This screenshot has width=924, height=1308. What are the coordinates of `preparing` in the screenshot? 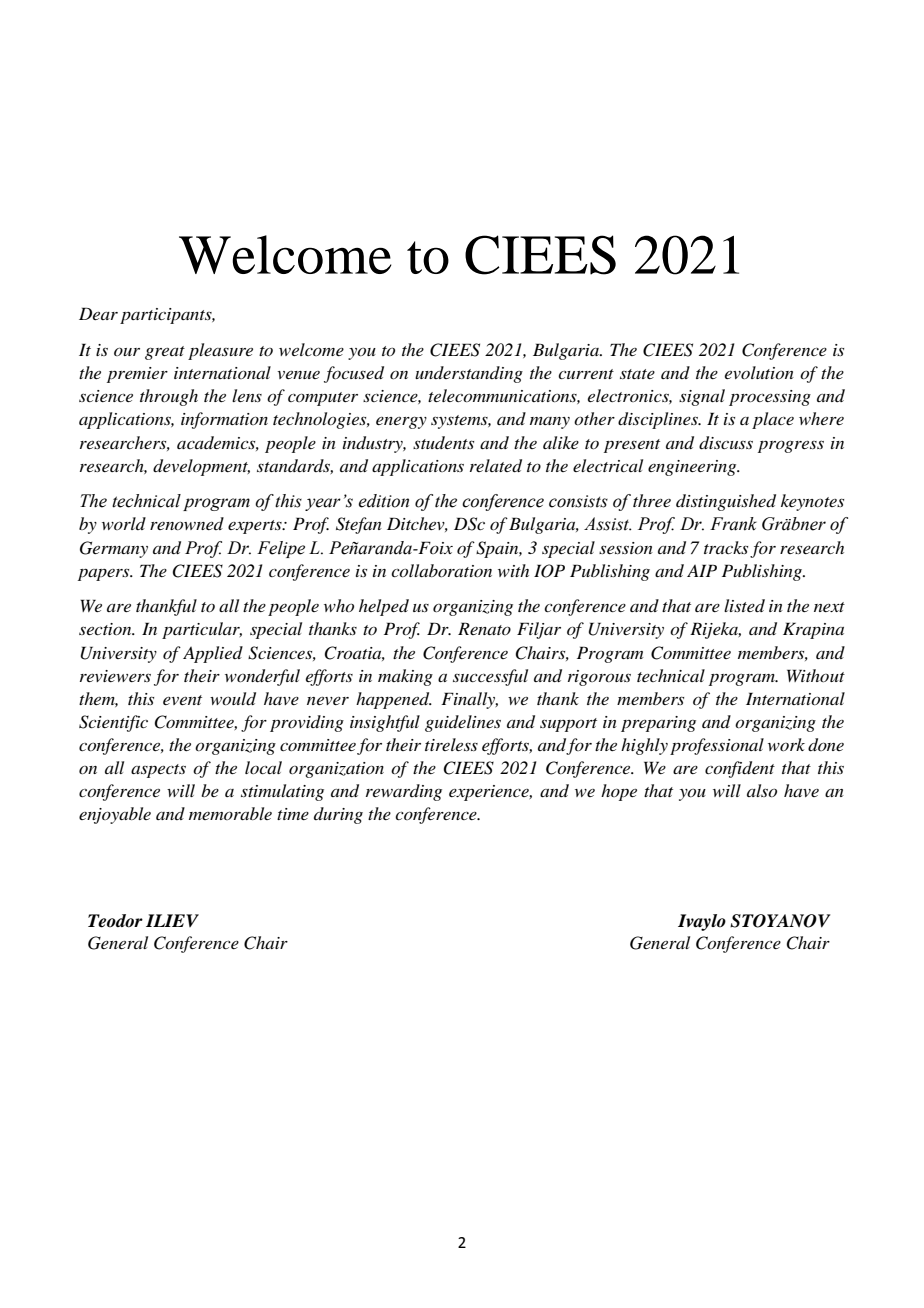 It's located at (658, 724).
